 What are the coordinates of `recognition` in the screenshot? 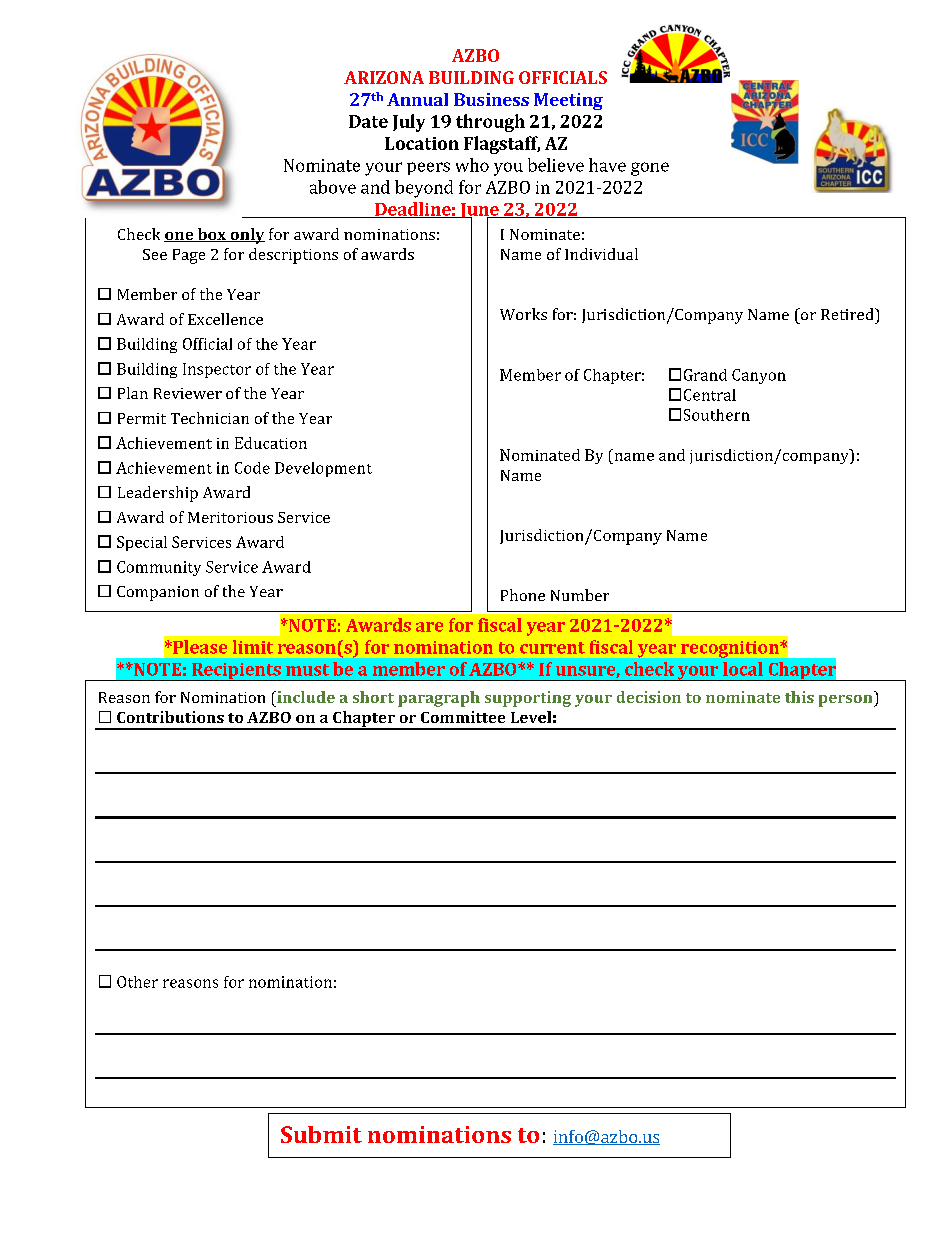 It's located at (731, 649).
